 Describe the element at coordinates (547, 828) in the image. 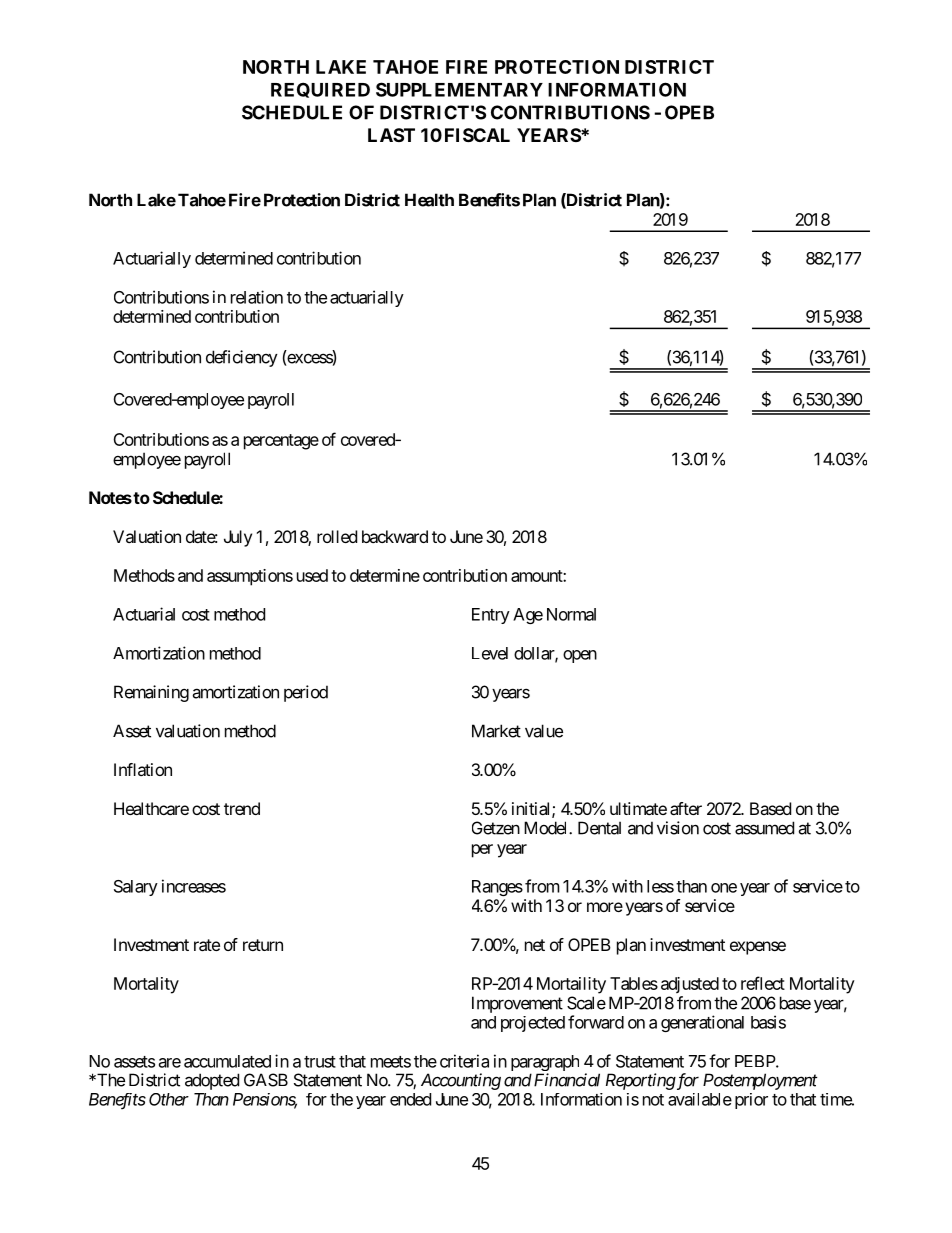

I see `Model` at that location.
